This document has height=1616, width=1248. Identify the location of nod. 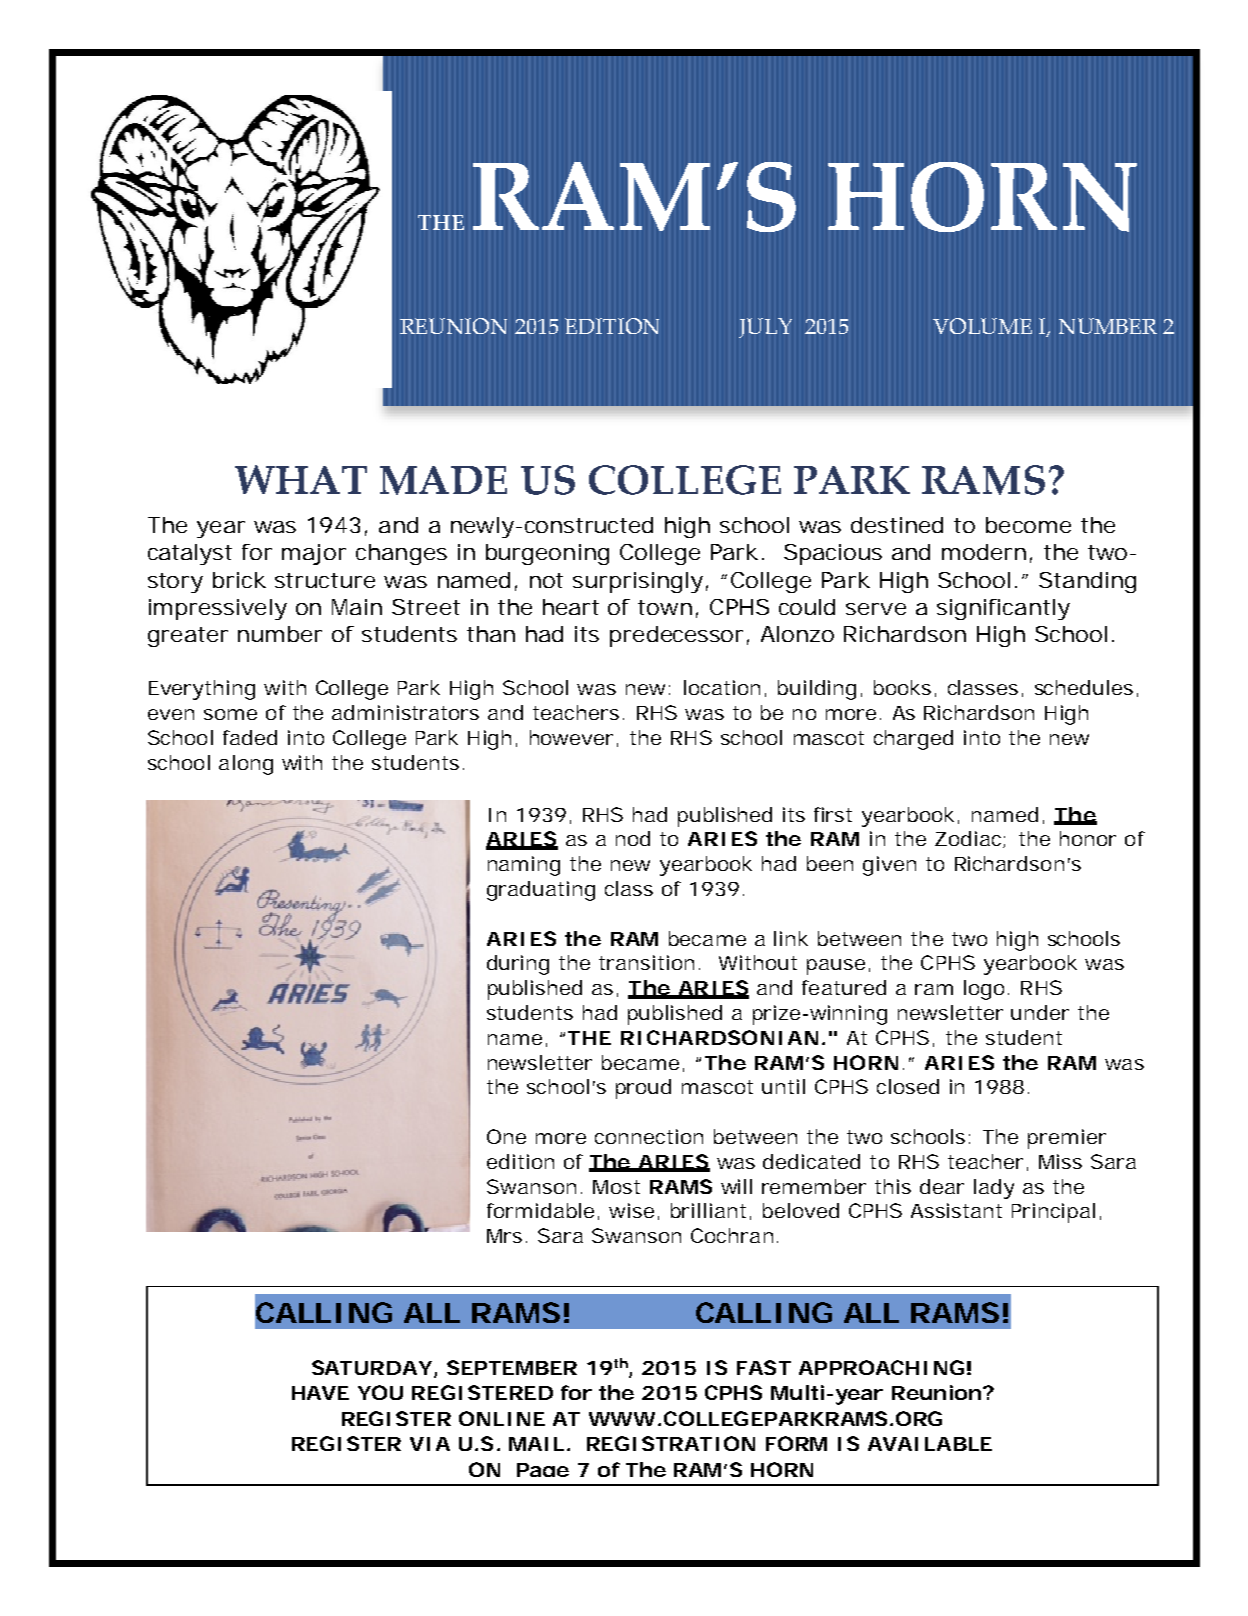
(633, 838).
